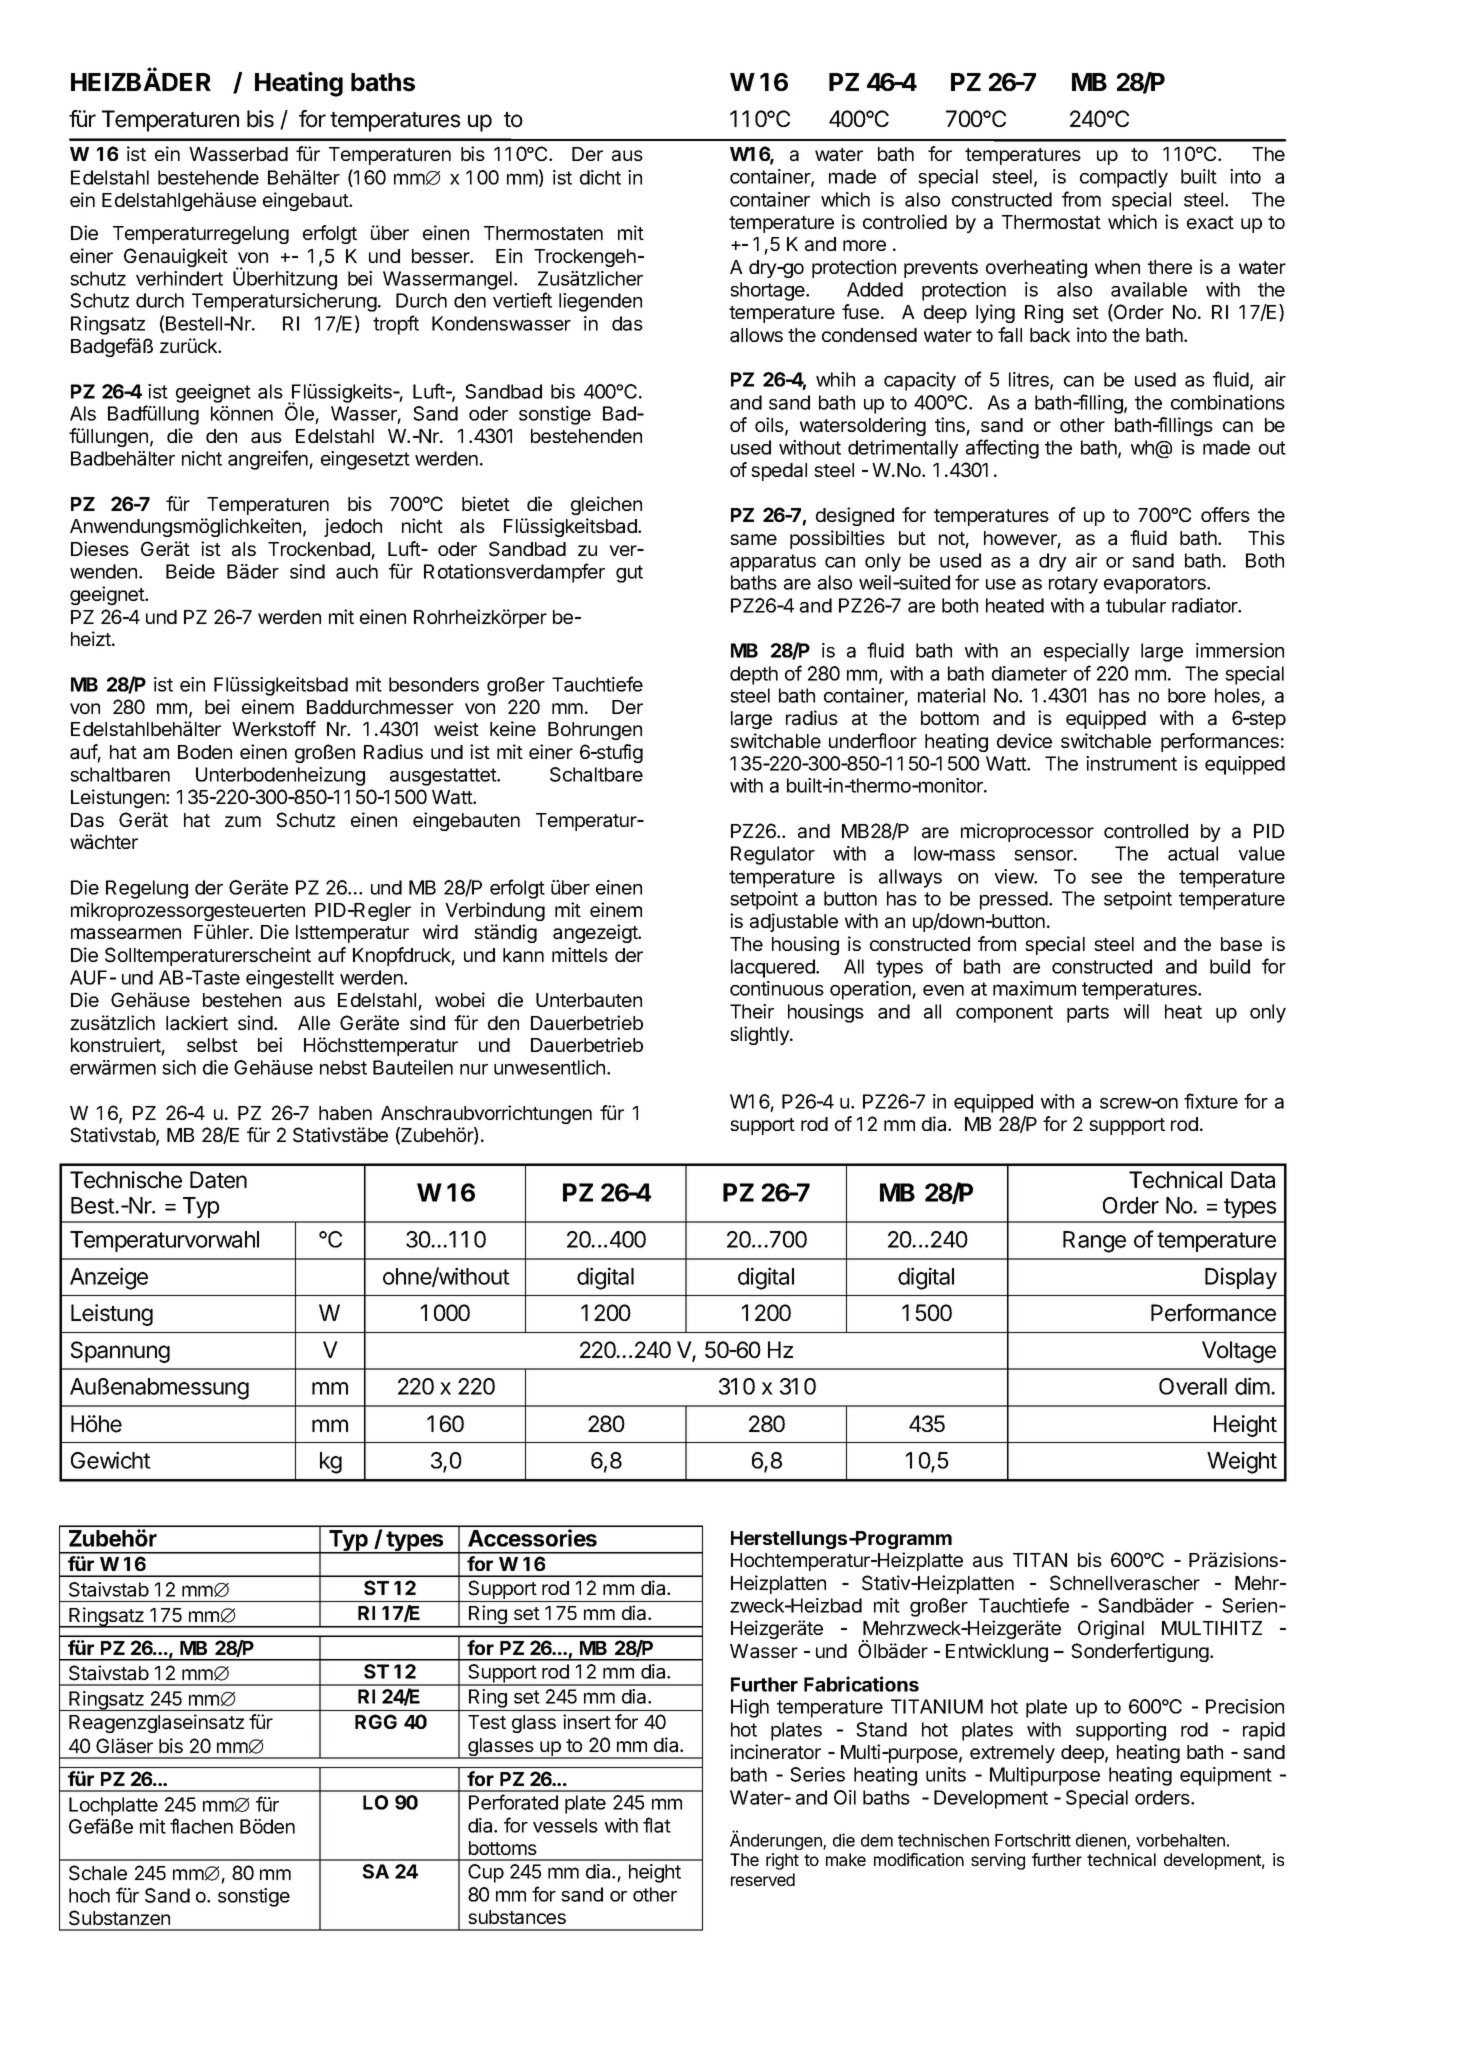  What do you see at coordinates (753, 540) in the screenshot?
I see `same` at bounding box center [753, 540].
